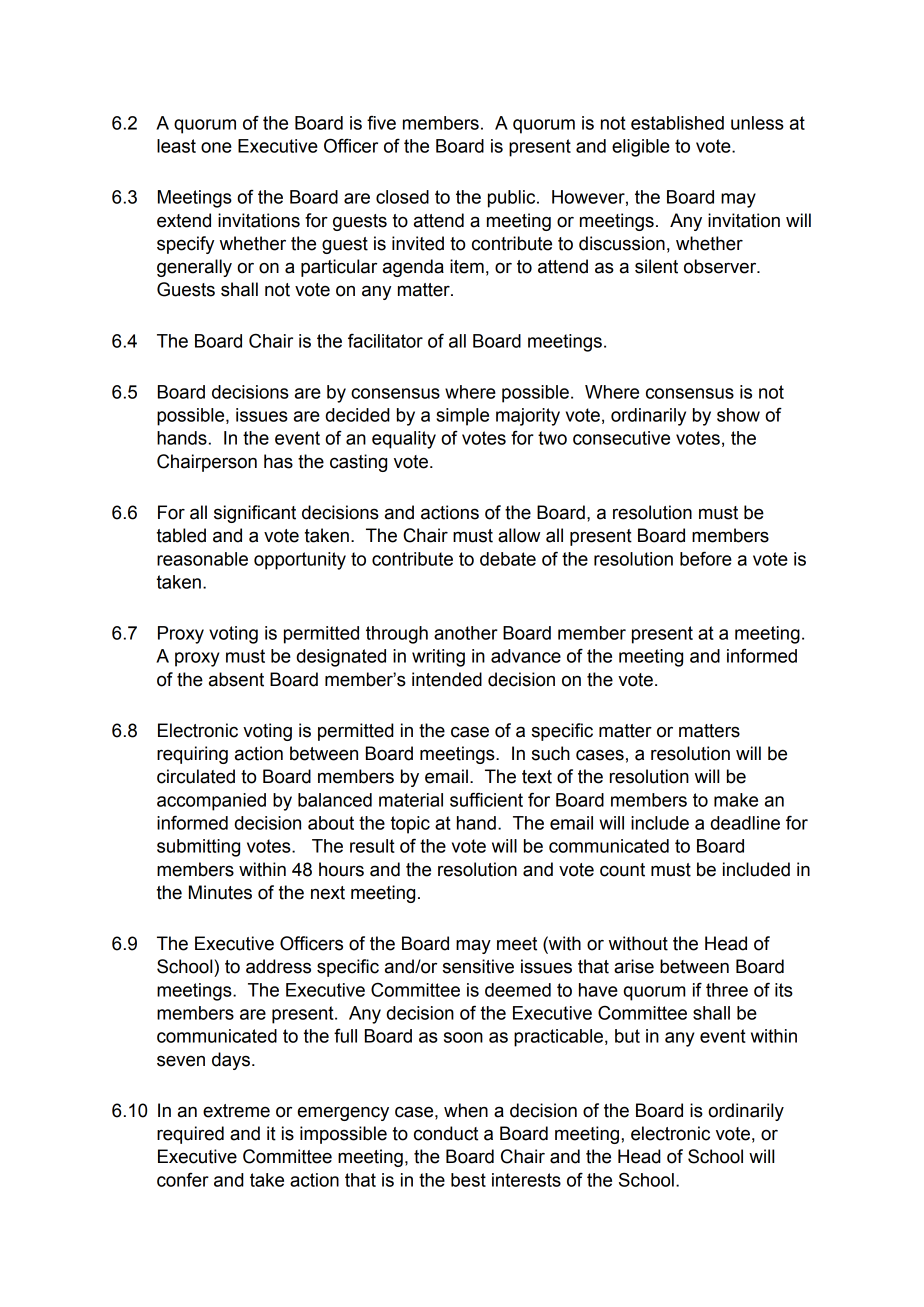 This document has width=924, height=1307. Describe the element at coordinates (236, 1111) in the document. I see `extreme` at that location.
